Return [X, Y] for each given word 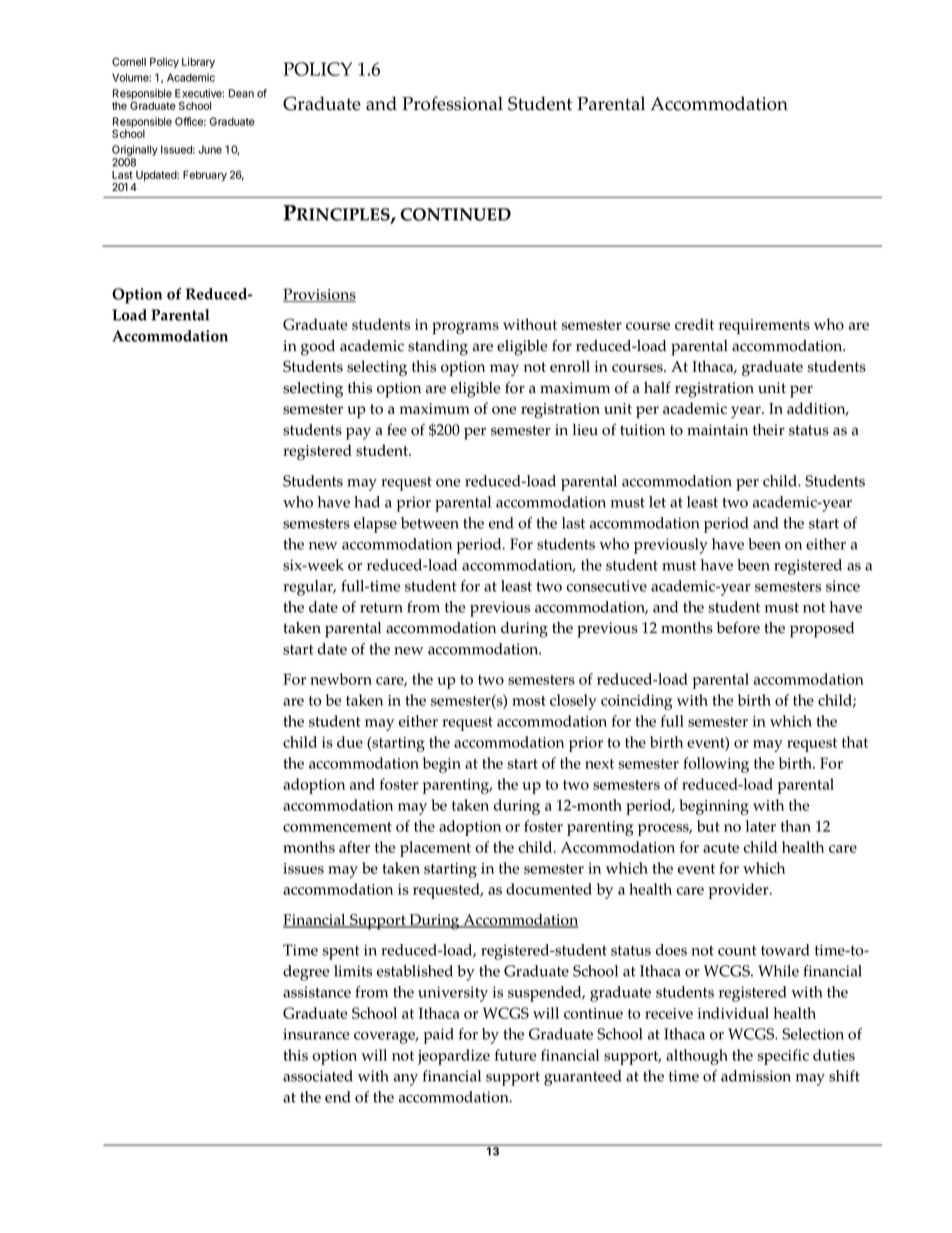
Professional [452, 103]
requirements [764, 326]
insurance [316, 1034]
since [843, 586]
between [430, 523]
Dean [241, 93]
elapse [375, 525]
